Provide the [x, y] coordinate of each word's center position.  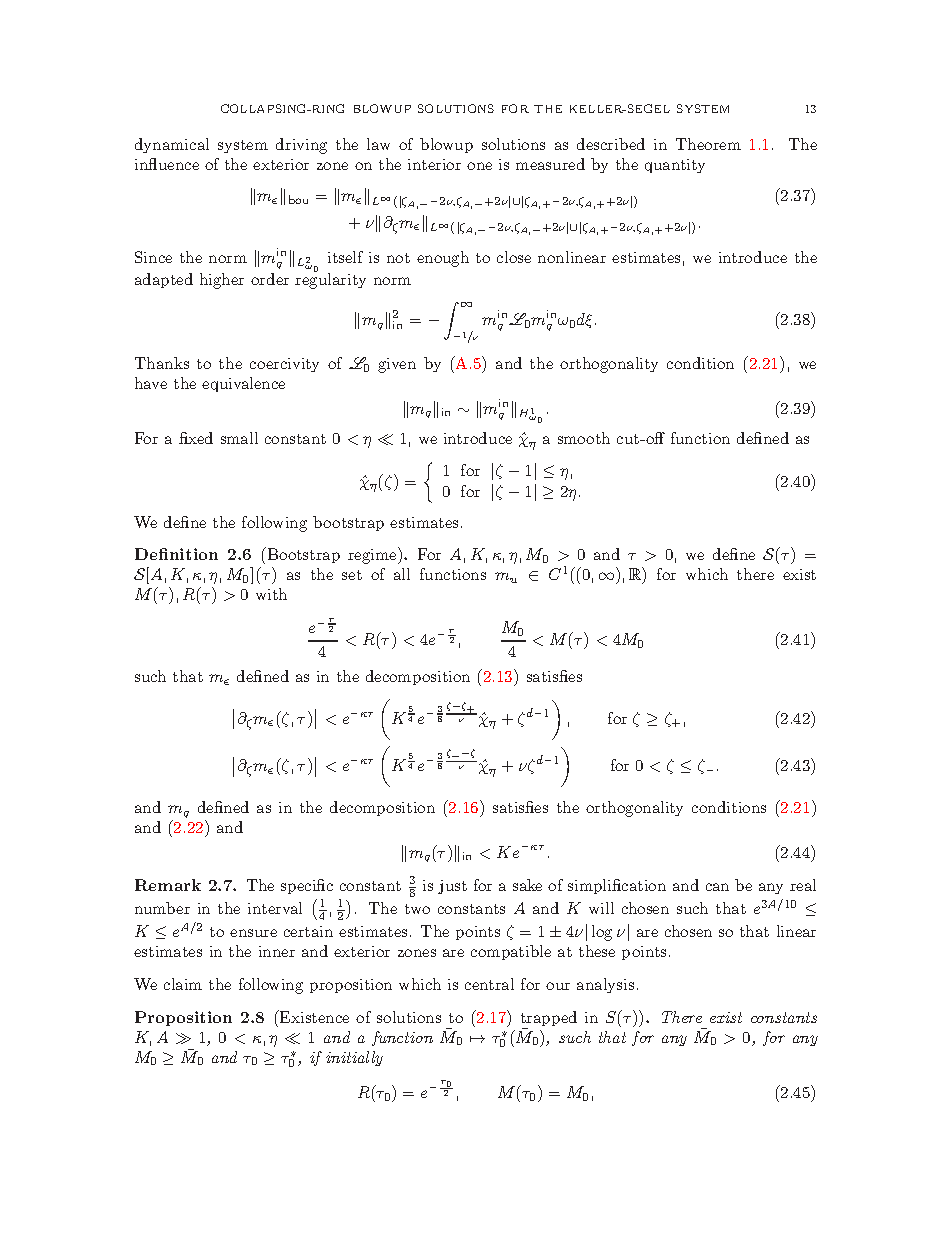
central [489, 984]
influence [167, 164]
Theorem [708, 144]
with [271, 594]
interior [434, 164]
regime [373, 555]
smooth [584, 438]
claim [183, 984]
